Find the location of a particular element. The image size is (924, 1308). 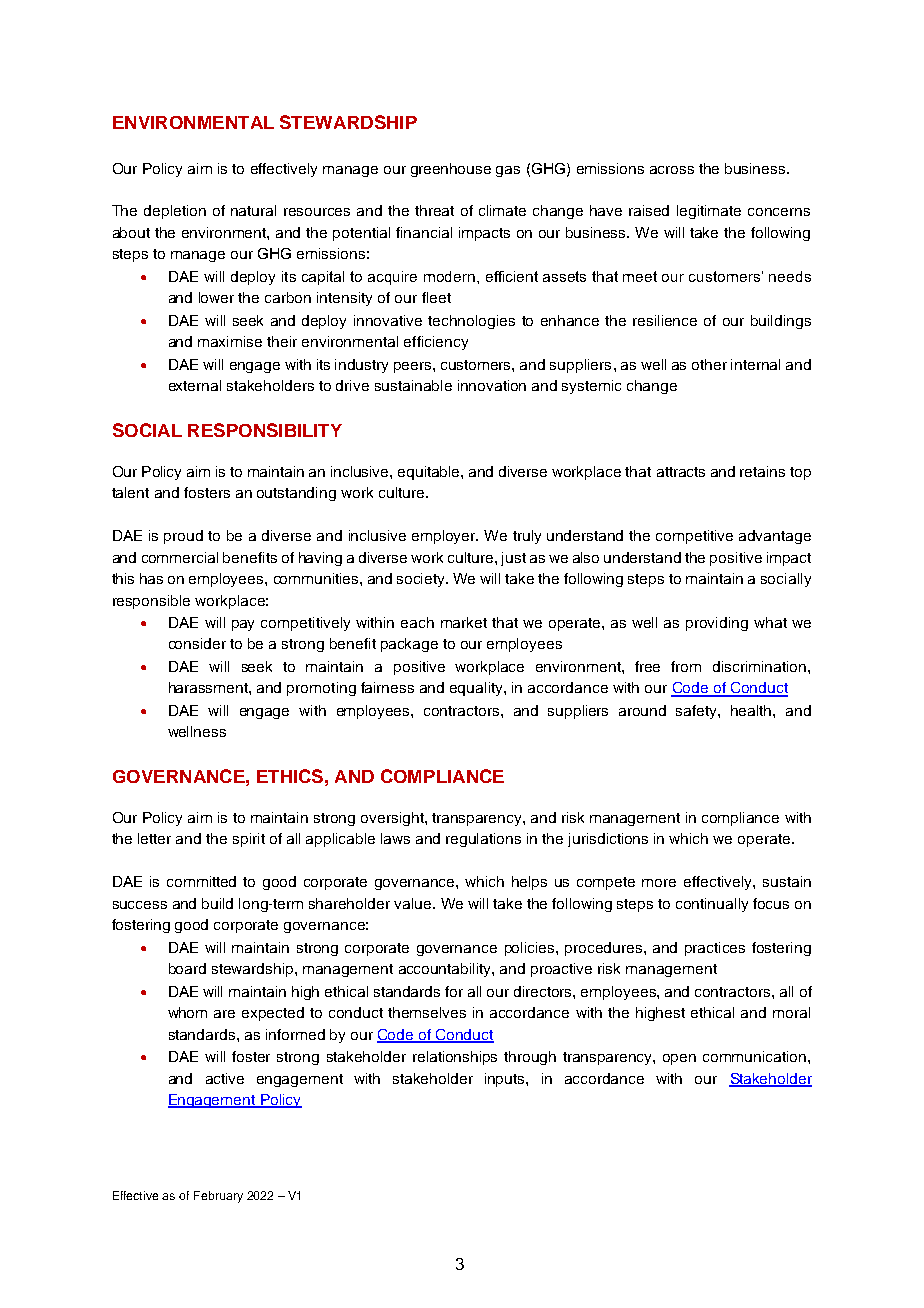

relationships is located at coordinates (455, 1058).
